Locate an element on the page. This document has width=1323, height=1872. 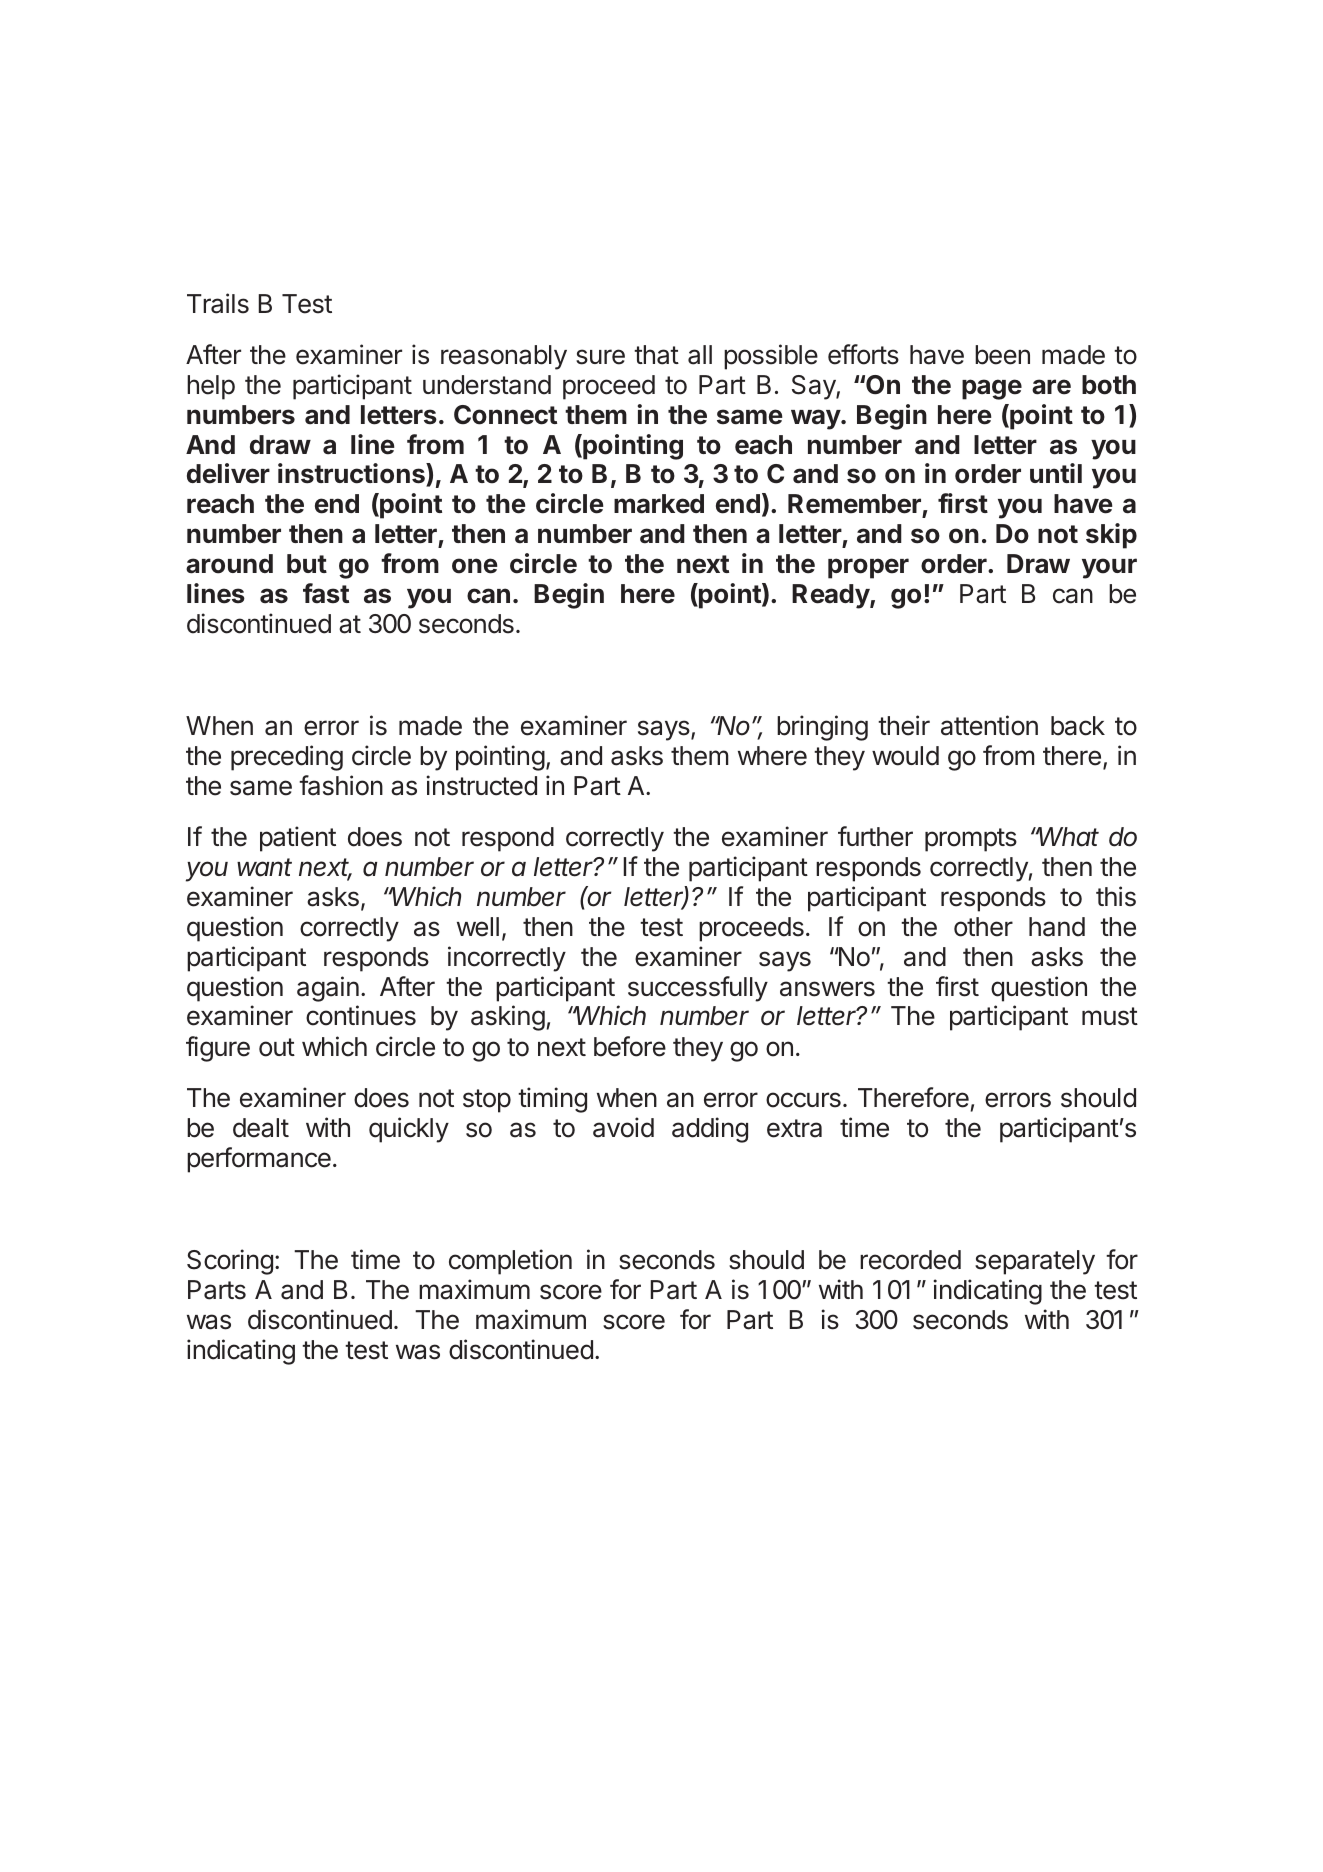
successfully is located at coordinates (698, 989).
